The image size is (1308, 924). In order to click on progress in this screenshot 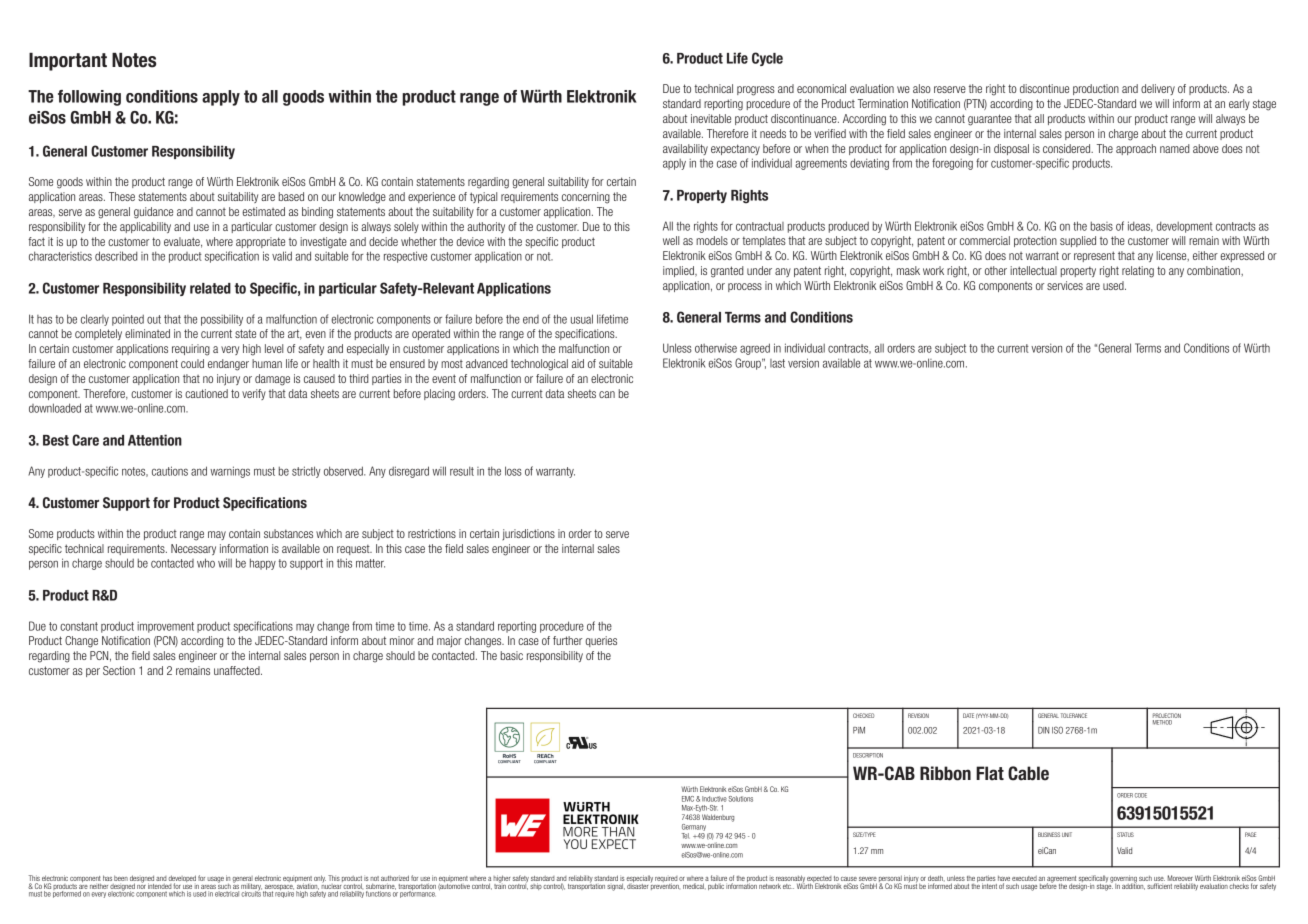, I will do `click(756, 91)`.
